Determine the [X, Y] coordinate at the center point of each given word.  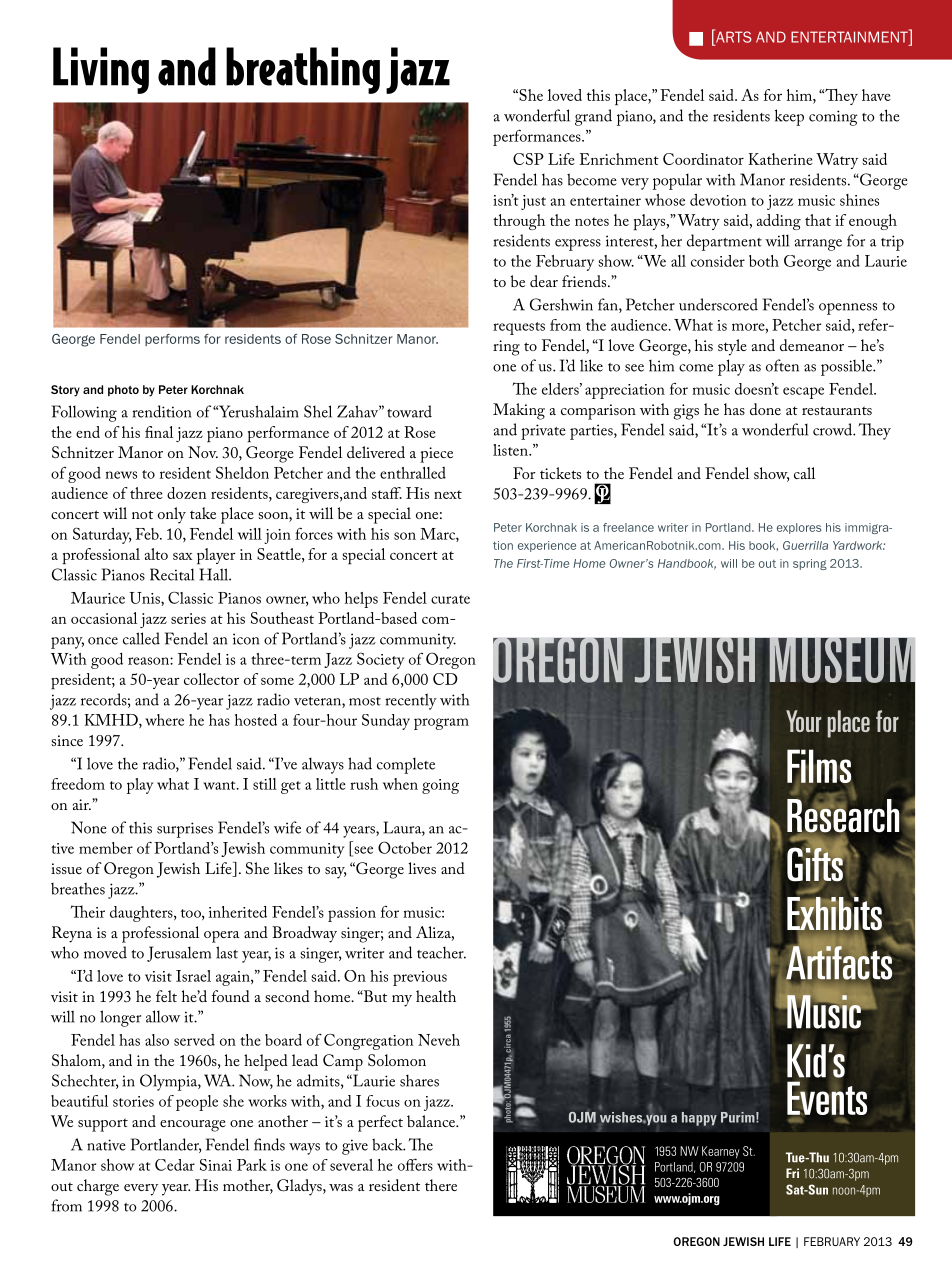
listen [511, 450]
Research [843, 815]
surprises [185, 830]
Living [101, 70]
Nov [203, 452]
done [765, 409]
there [441, 1185]
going [440, 786]
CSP [528, 159]
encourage [193, 1126]
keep [789, 117]
